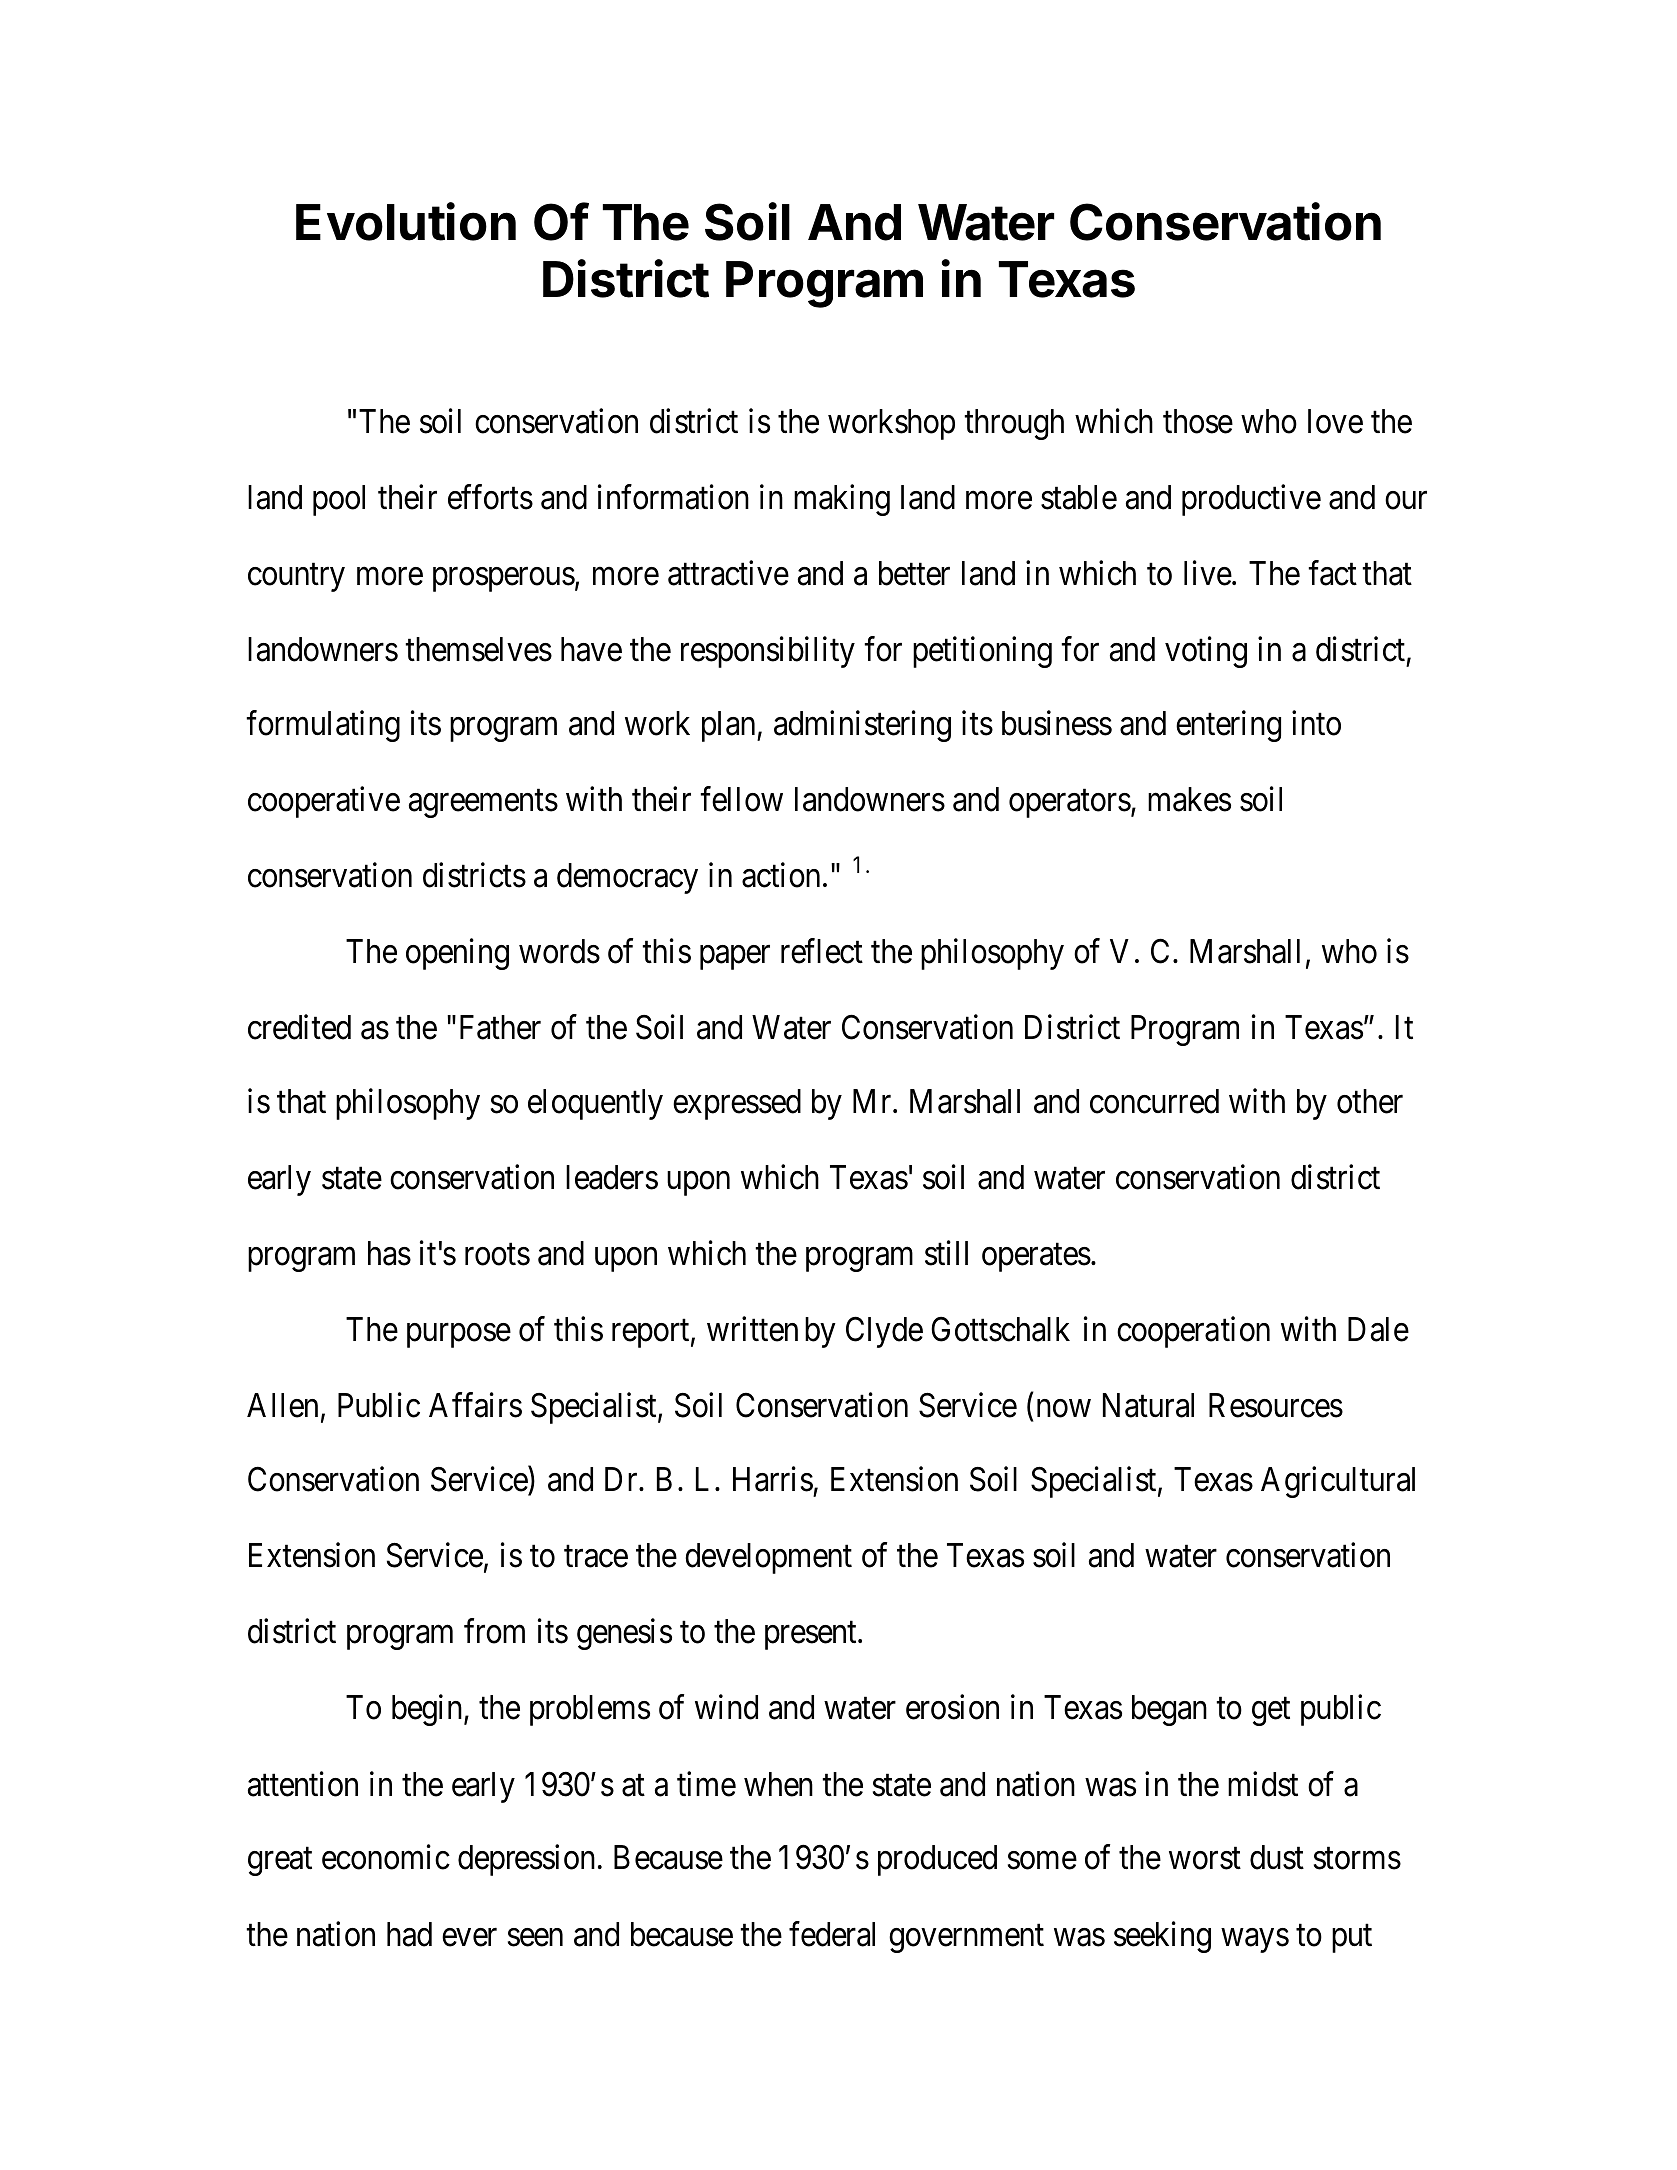 This image has width=1677, height=2170. I want to click on through, so click(1014, 424).
